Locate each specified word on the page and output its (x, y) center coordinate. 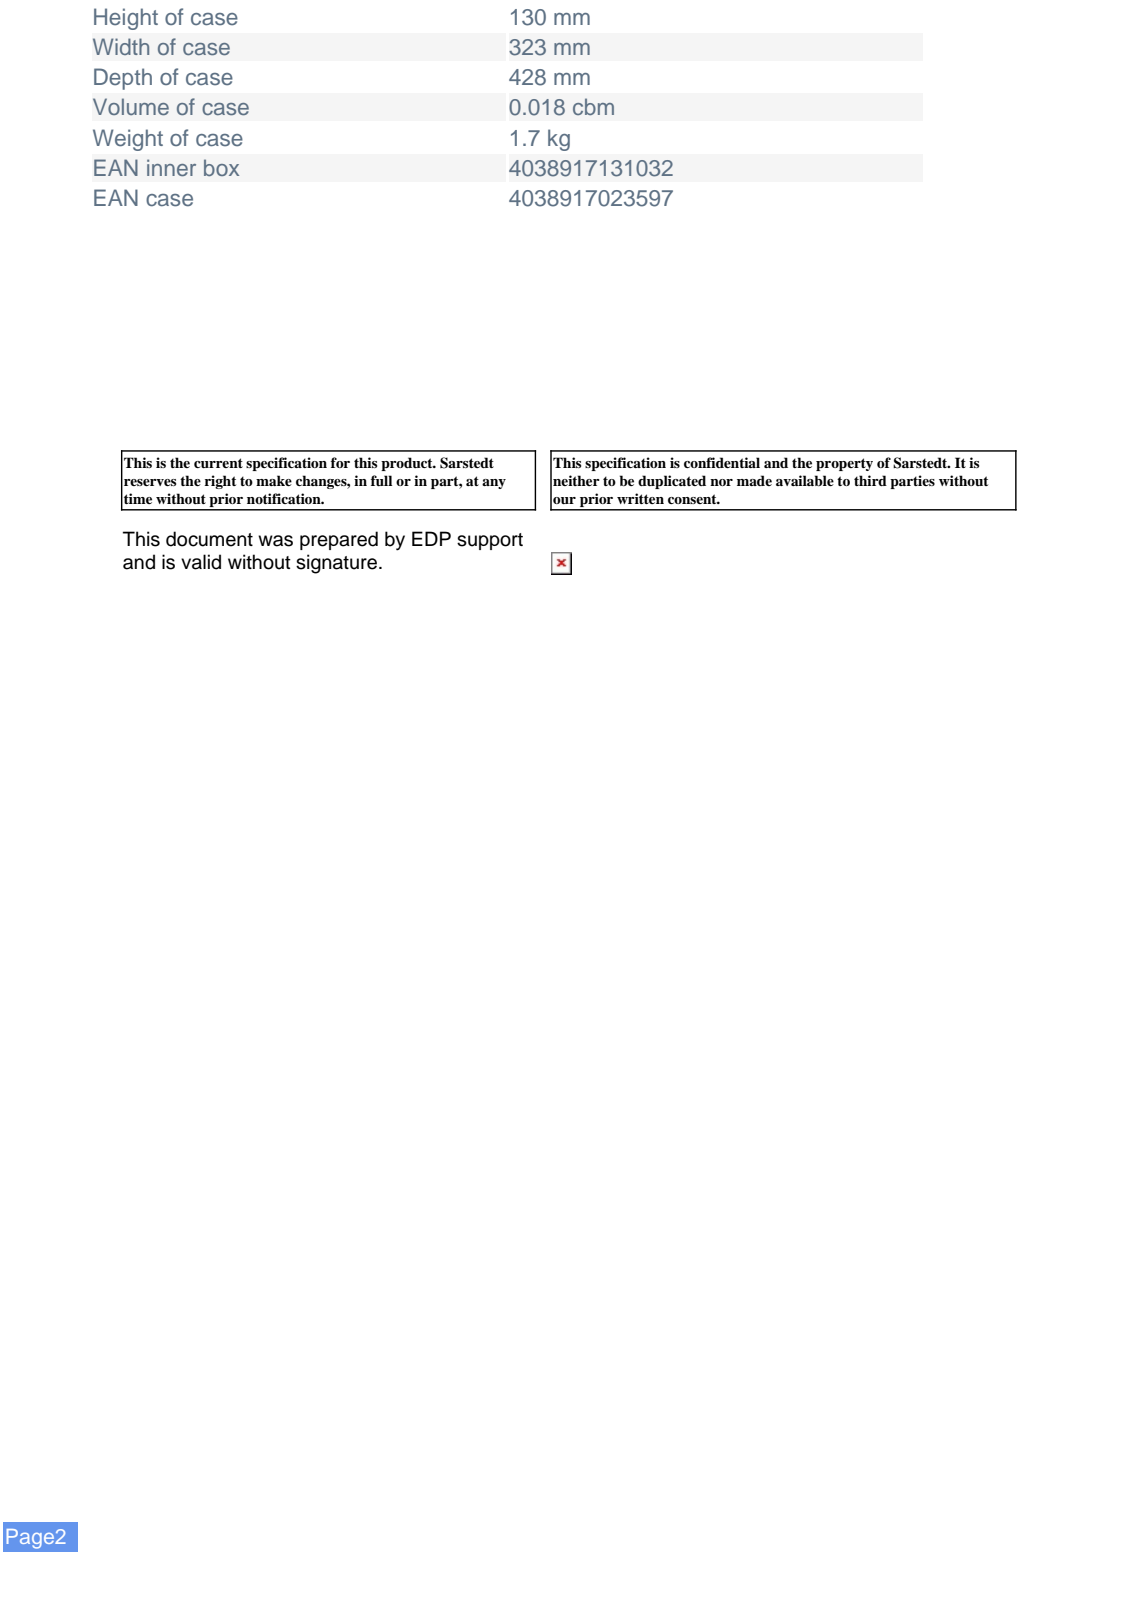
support (490, 541)
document (209, 539)
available (805, 480)
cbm (593, 106)
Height (126, 19)
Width (121, 46)
